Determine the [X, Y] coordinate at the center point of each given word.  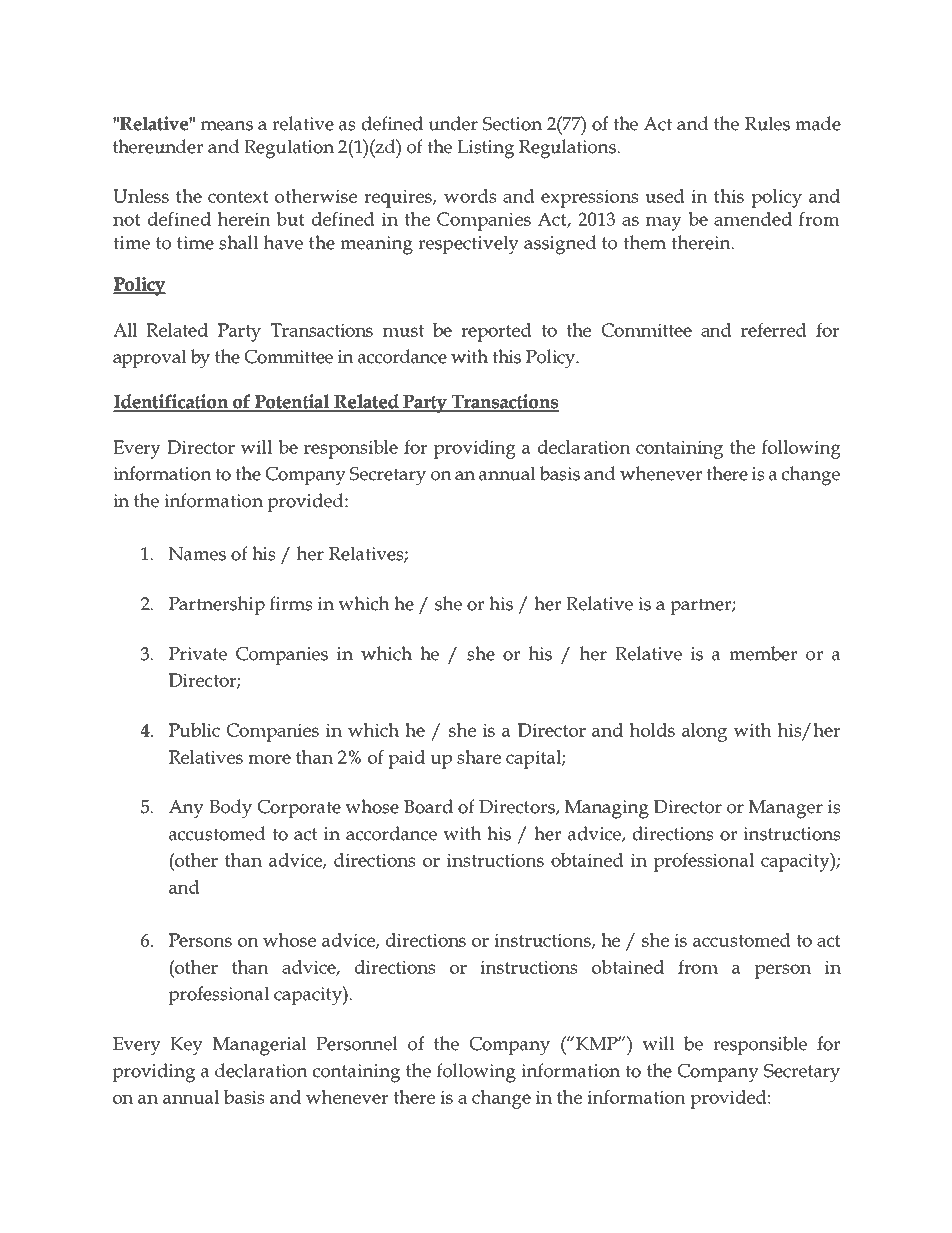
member [763, 653]
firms [291, 603]
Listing [485, 149]
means [227, 126]
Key [186, 1046]
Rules [767, 123]
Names [197, 554]
